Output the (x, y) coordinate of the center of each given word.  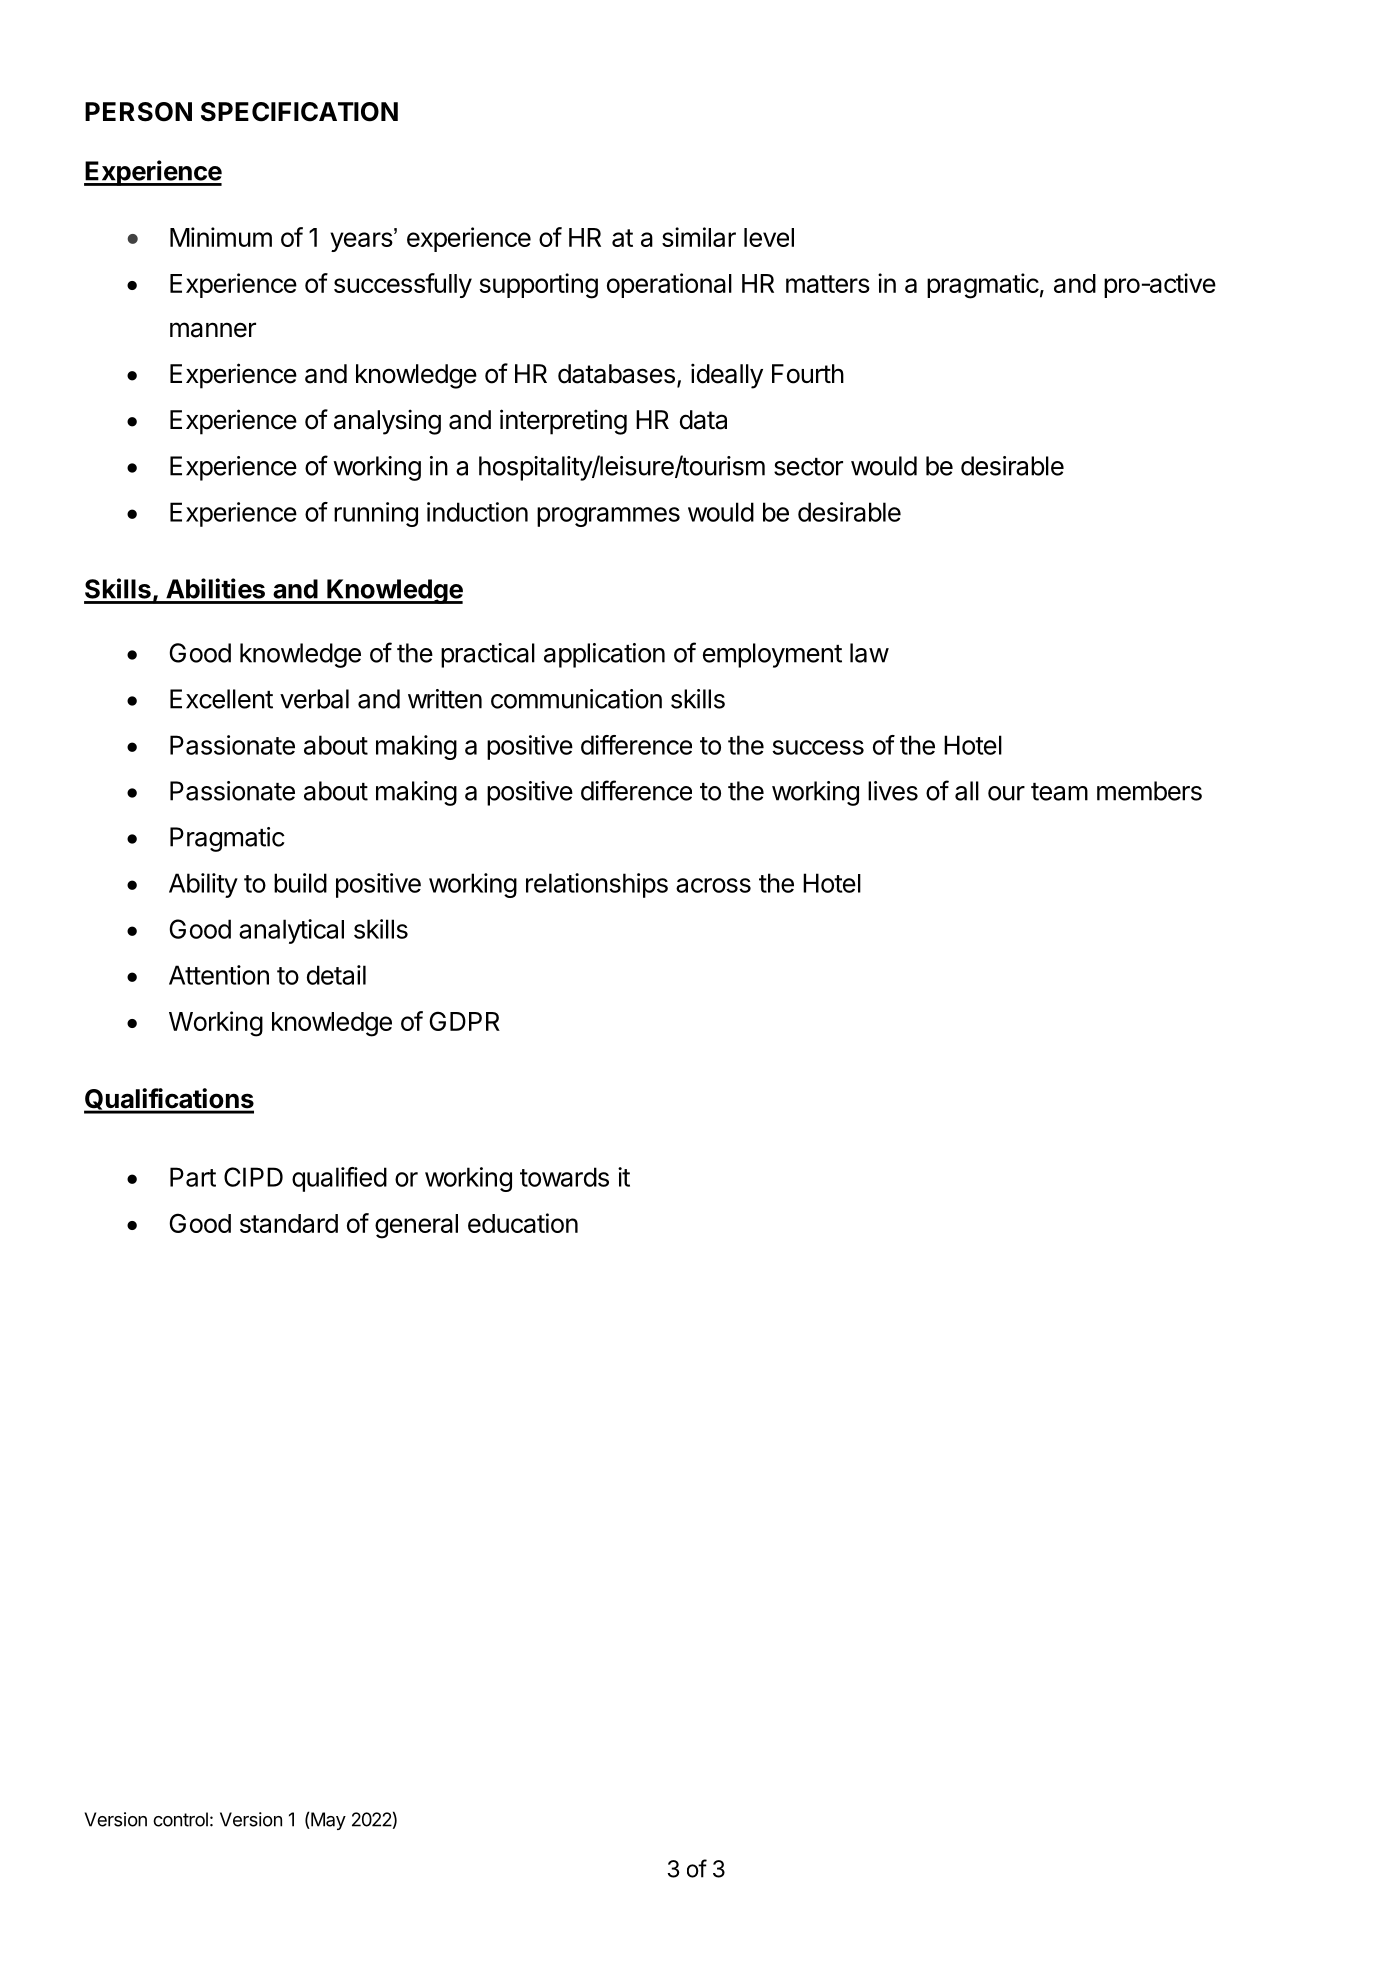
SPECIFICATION (299, 112)
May (327, 1821)
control (180, 1819)
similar (699, 237)
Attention (219, 975)
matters (828, 284)
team (1059, 792)
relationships (597, 885)
